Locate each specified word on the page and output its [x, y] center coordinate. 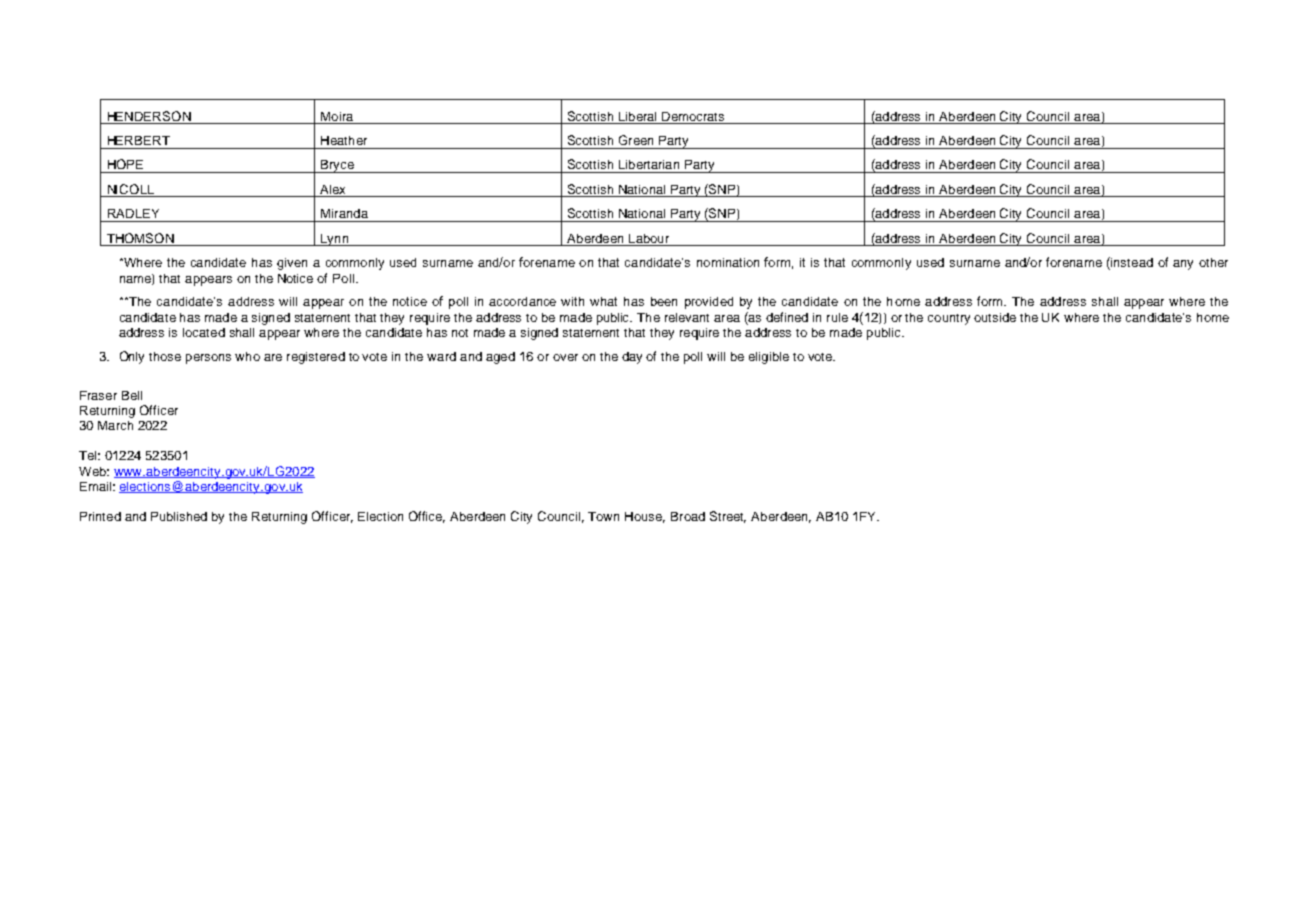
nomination [728, 262]
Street [728, 517]
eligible [769, 358]
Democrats [693, 116]
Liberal [637, 116]
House [645, 517]
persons [208, 359]
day [632, 358]
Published [179, 516]
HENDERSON [149, 116]
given [292, 264]
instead [1131, 263]
